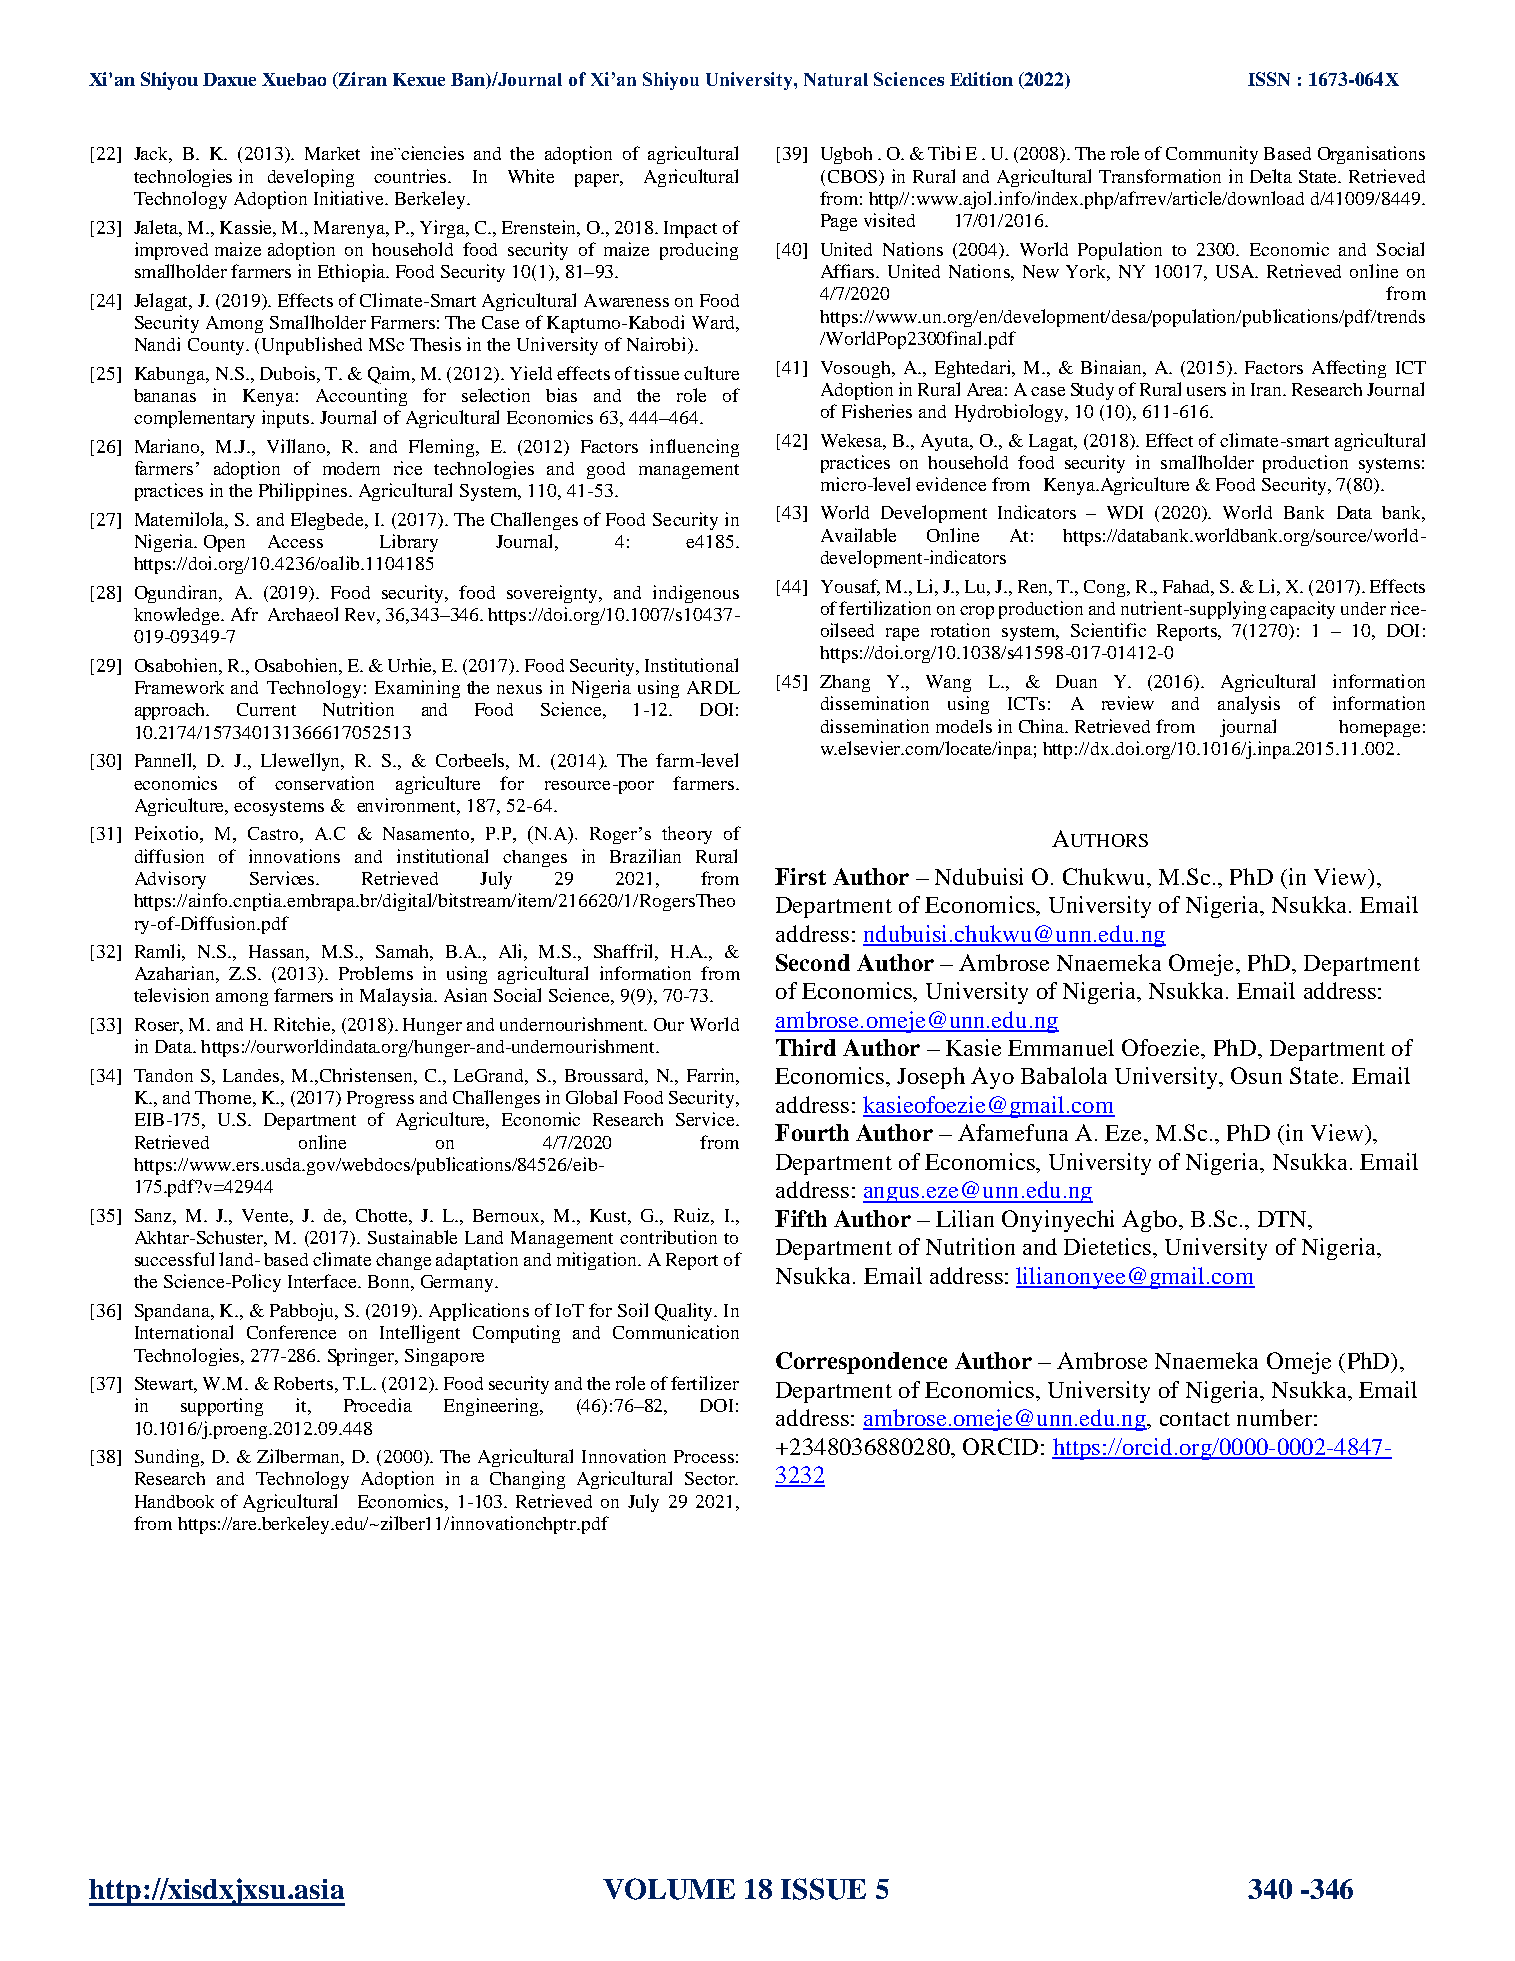  I want to click on Sector, so click(711, 1478).
